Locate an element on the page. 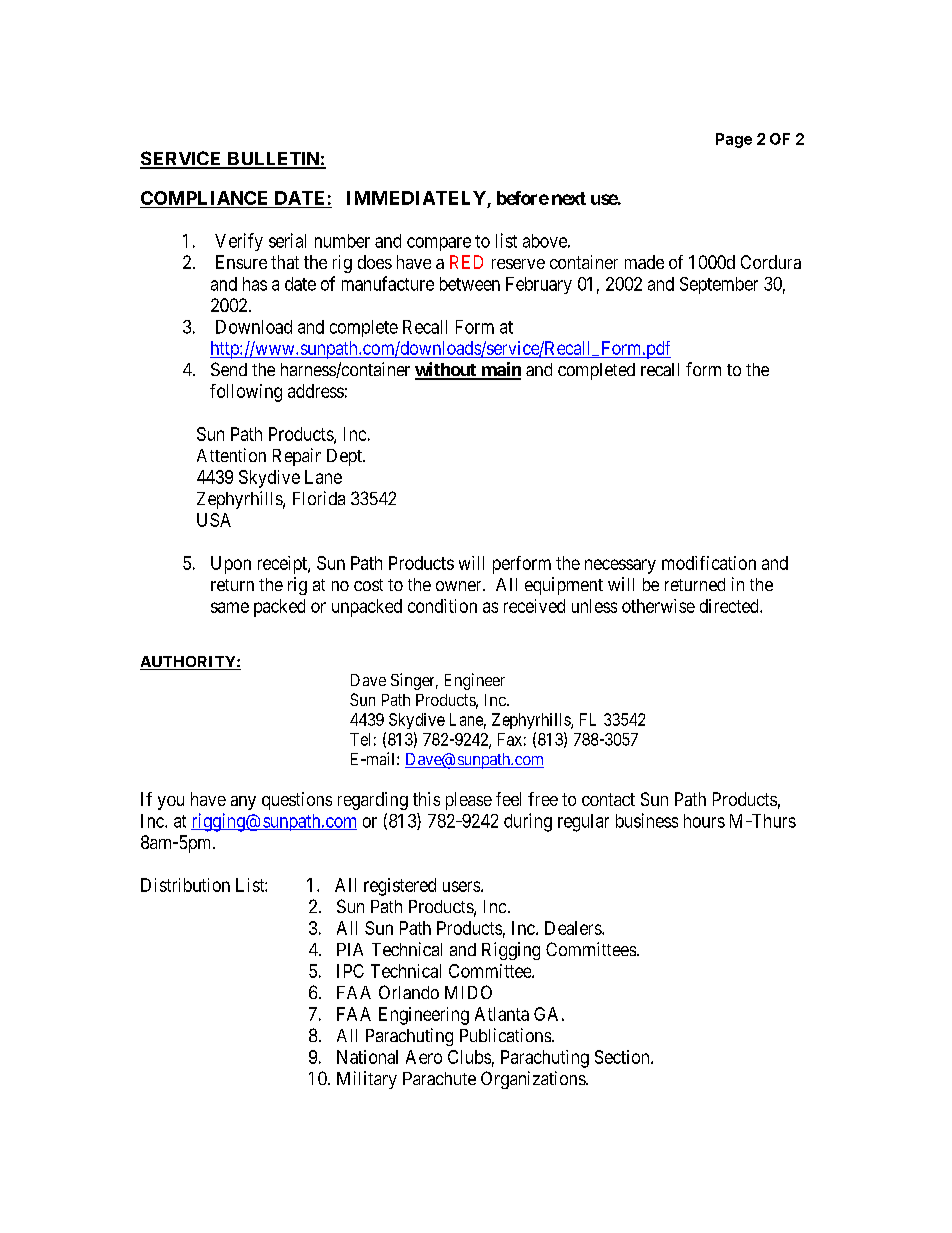 This document has width=952, height=1233. BULLETIN is located at coordinates (273, 160).
